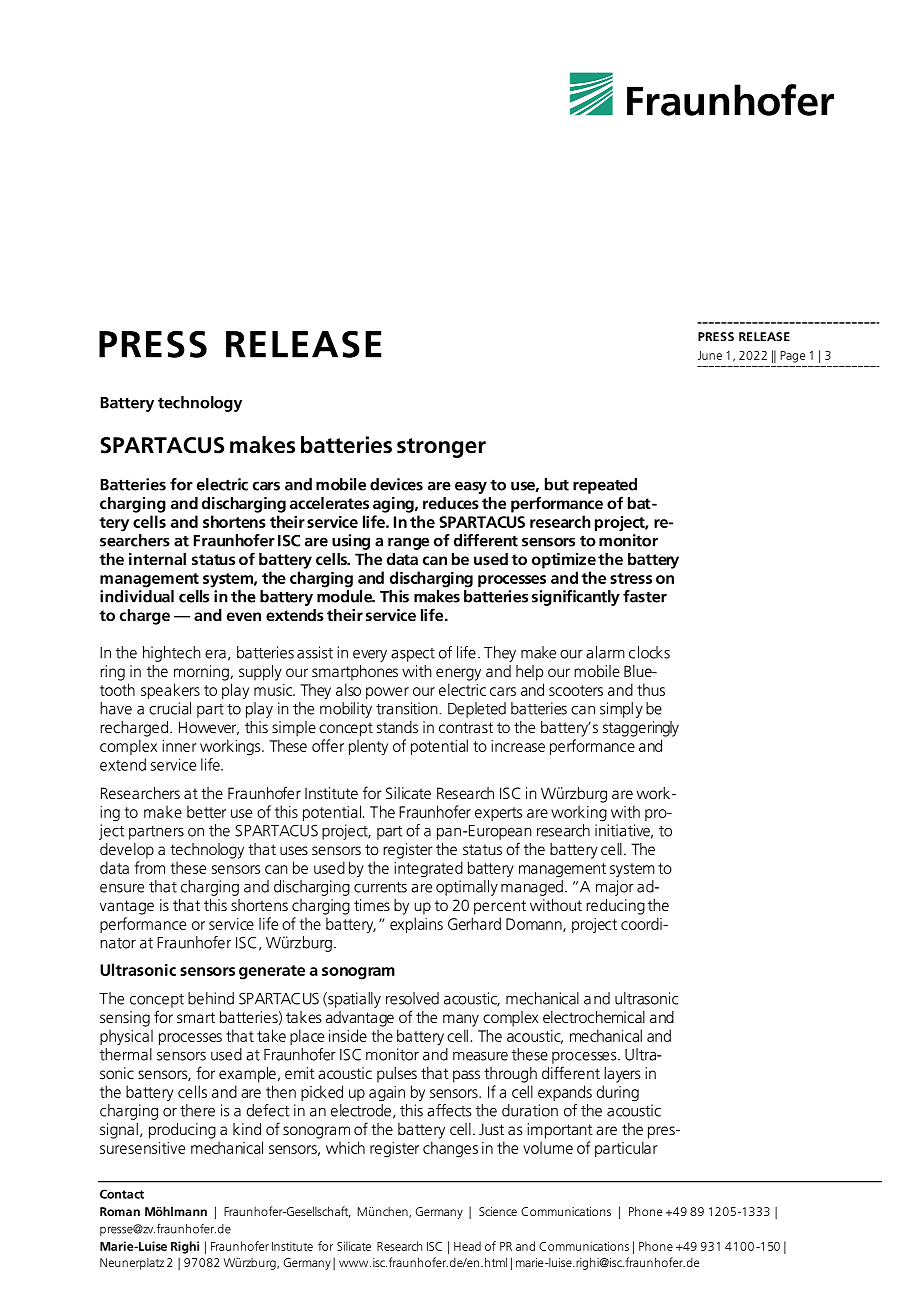 The height and width of the screenshot is (1308, 924). I want to click on Roman, so click(120, 1211).
